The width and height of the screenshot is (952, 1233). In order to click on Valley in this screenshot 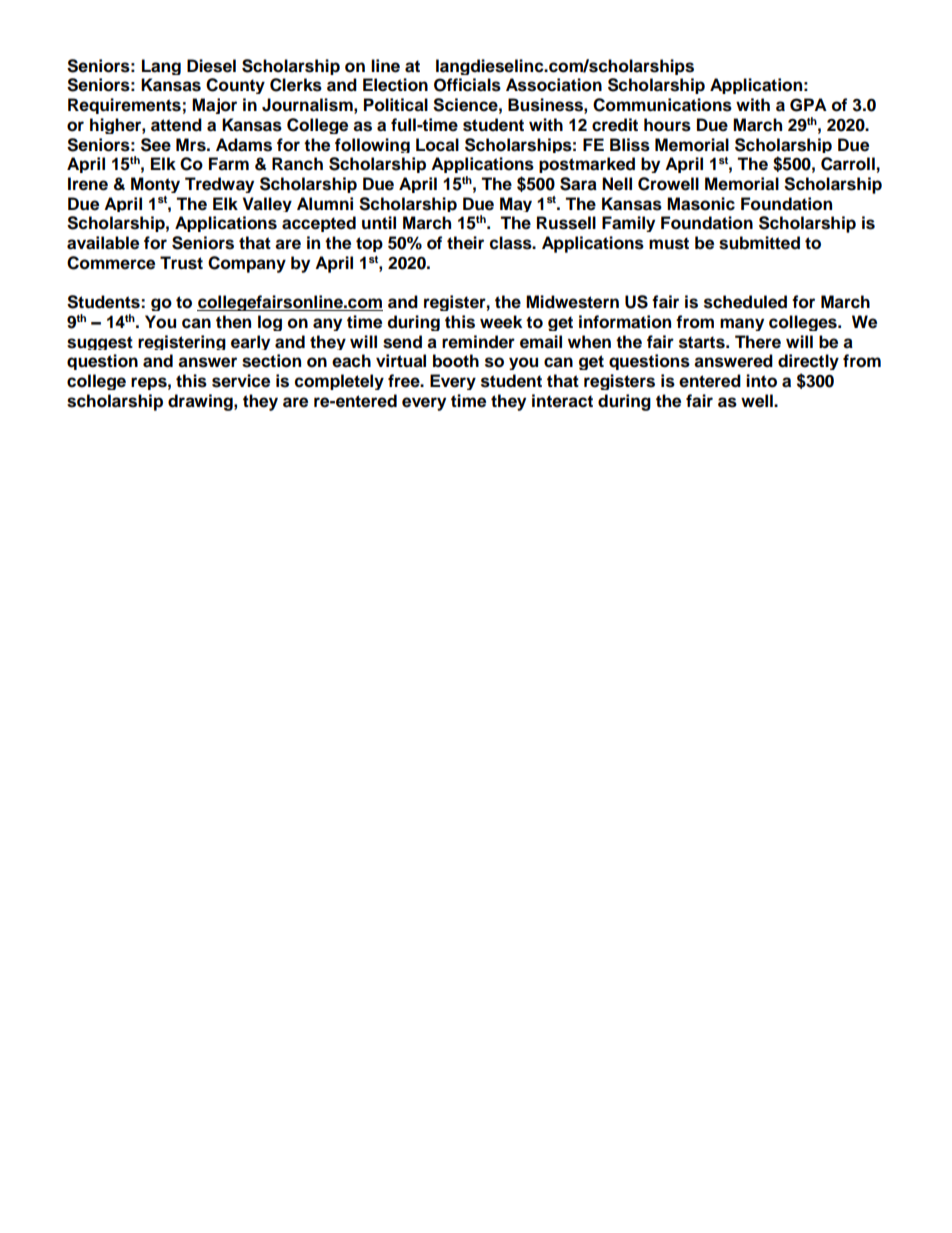, I will do `click(267, 204)`.
